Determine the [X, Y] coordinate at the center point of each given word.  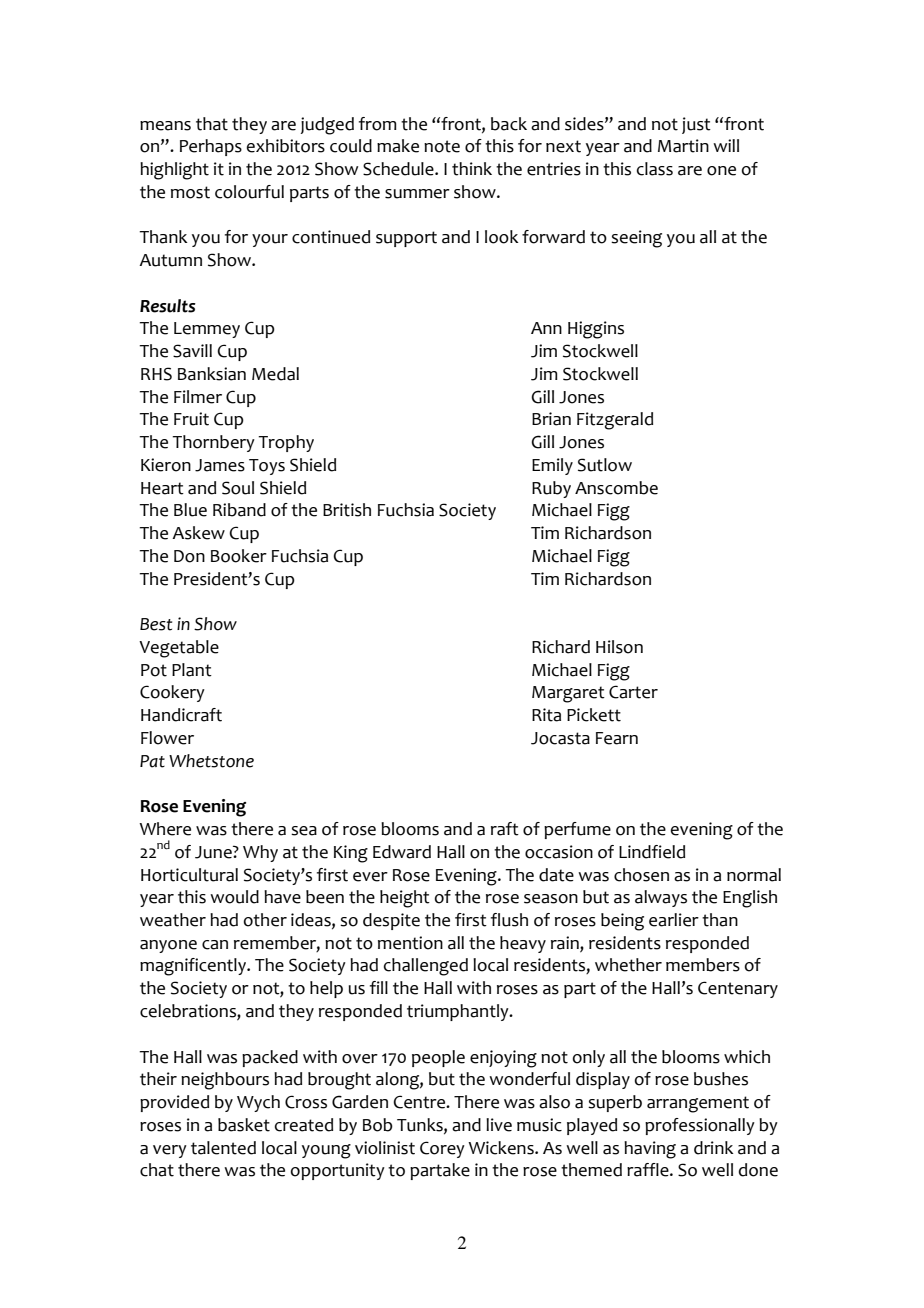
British [347, 510]
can [215, 945]
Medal [275, 374]
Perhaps [211, 147]
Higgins [596, 330]
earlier [674, 920]
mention [410, 943]
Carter [633, 692]
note [442, 146]
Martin [683, 146]
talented [223, 1148]
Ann [546, 328]
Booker [239, 556]
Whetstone [211, 761]
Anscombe [616, 488]
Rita [546, 715]
